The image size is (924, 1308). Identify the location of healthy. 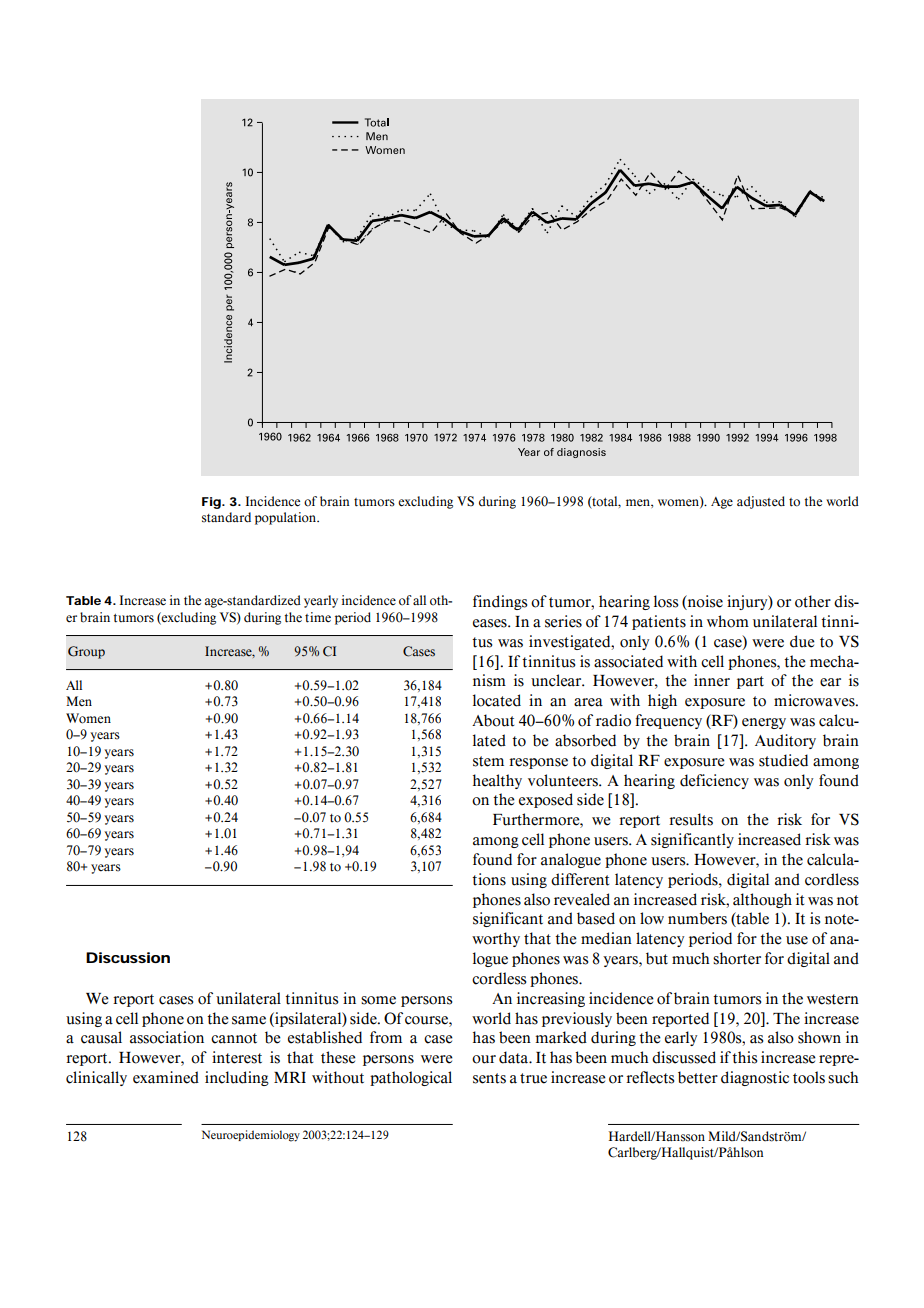
(497, 781).
